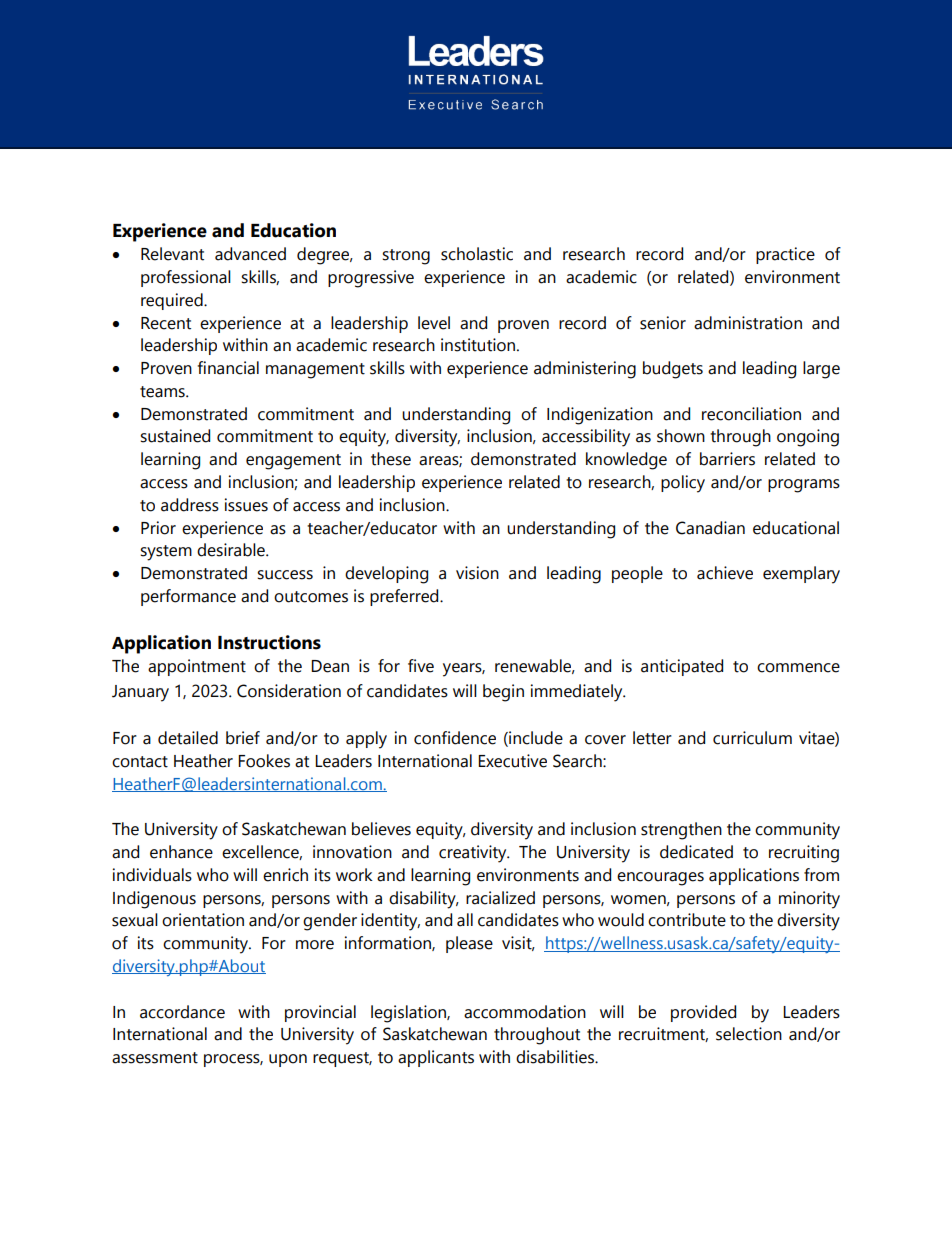  I want to click on sustained, so click(175, 436).
